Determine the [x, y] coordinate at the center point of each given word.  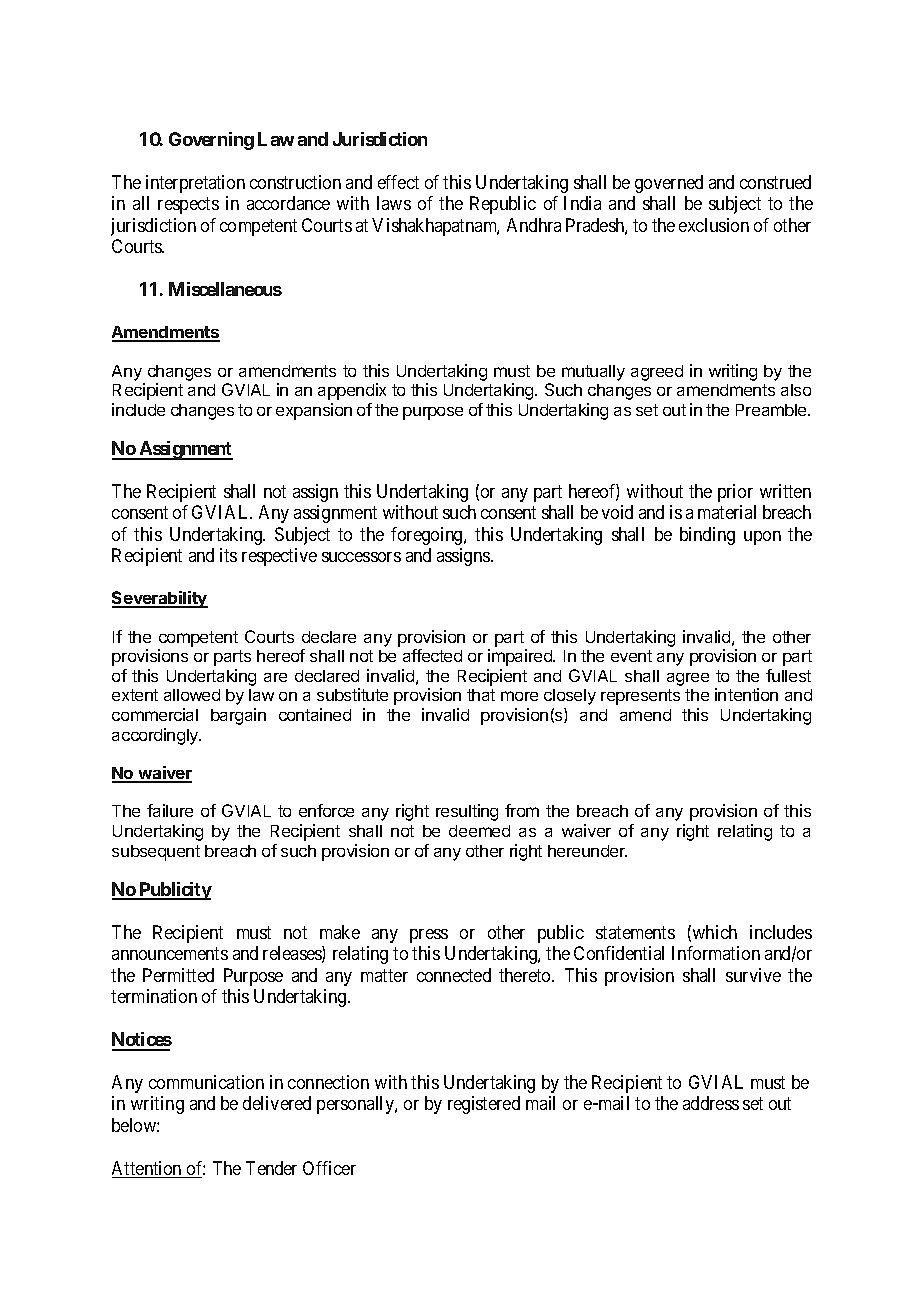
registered [484, 1105]
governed [669, 184]
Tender [271, 1168]
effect [398, 182]
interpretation [195, 184]
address [711, 1103]
